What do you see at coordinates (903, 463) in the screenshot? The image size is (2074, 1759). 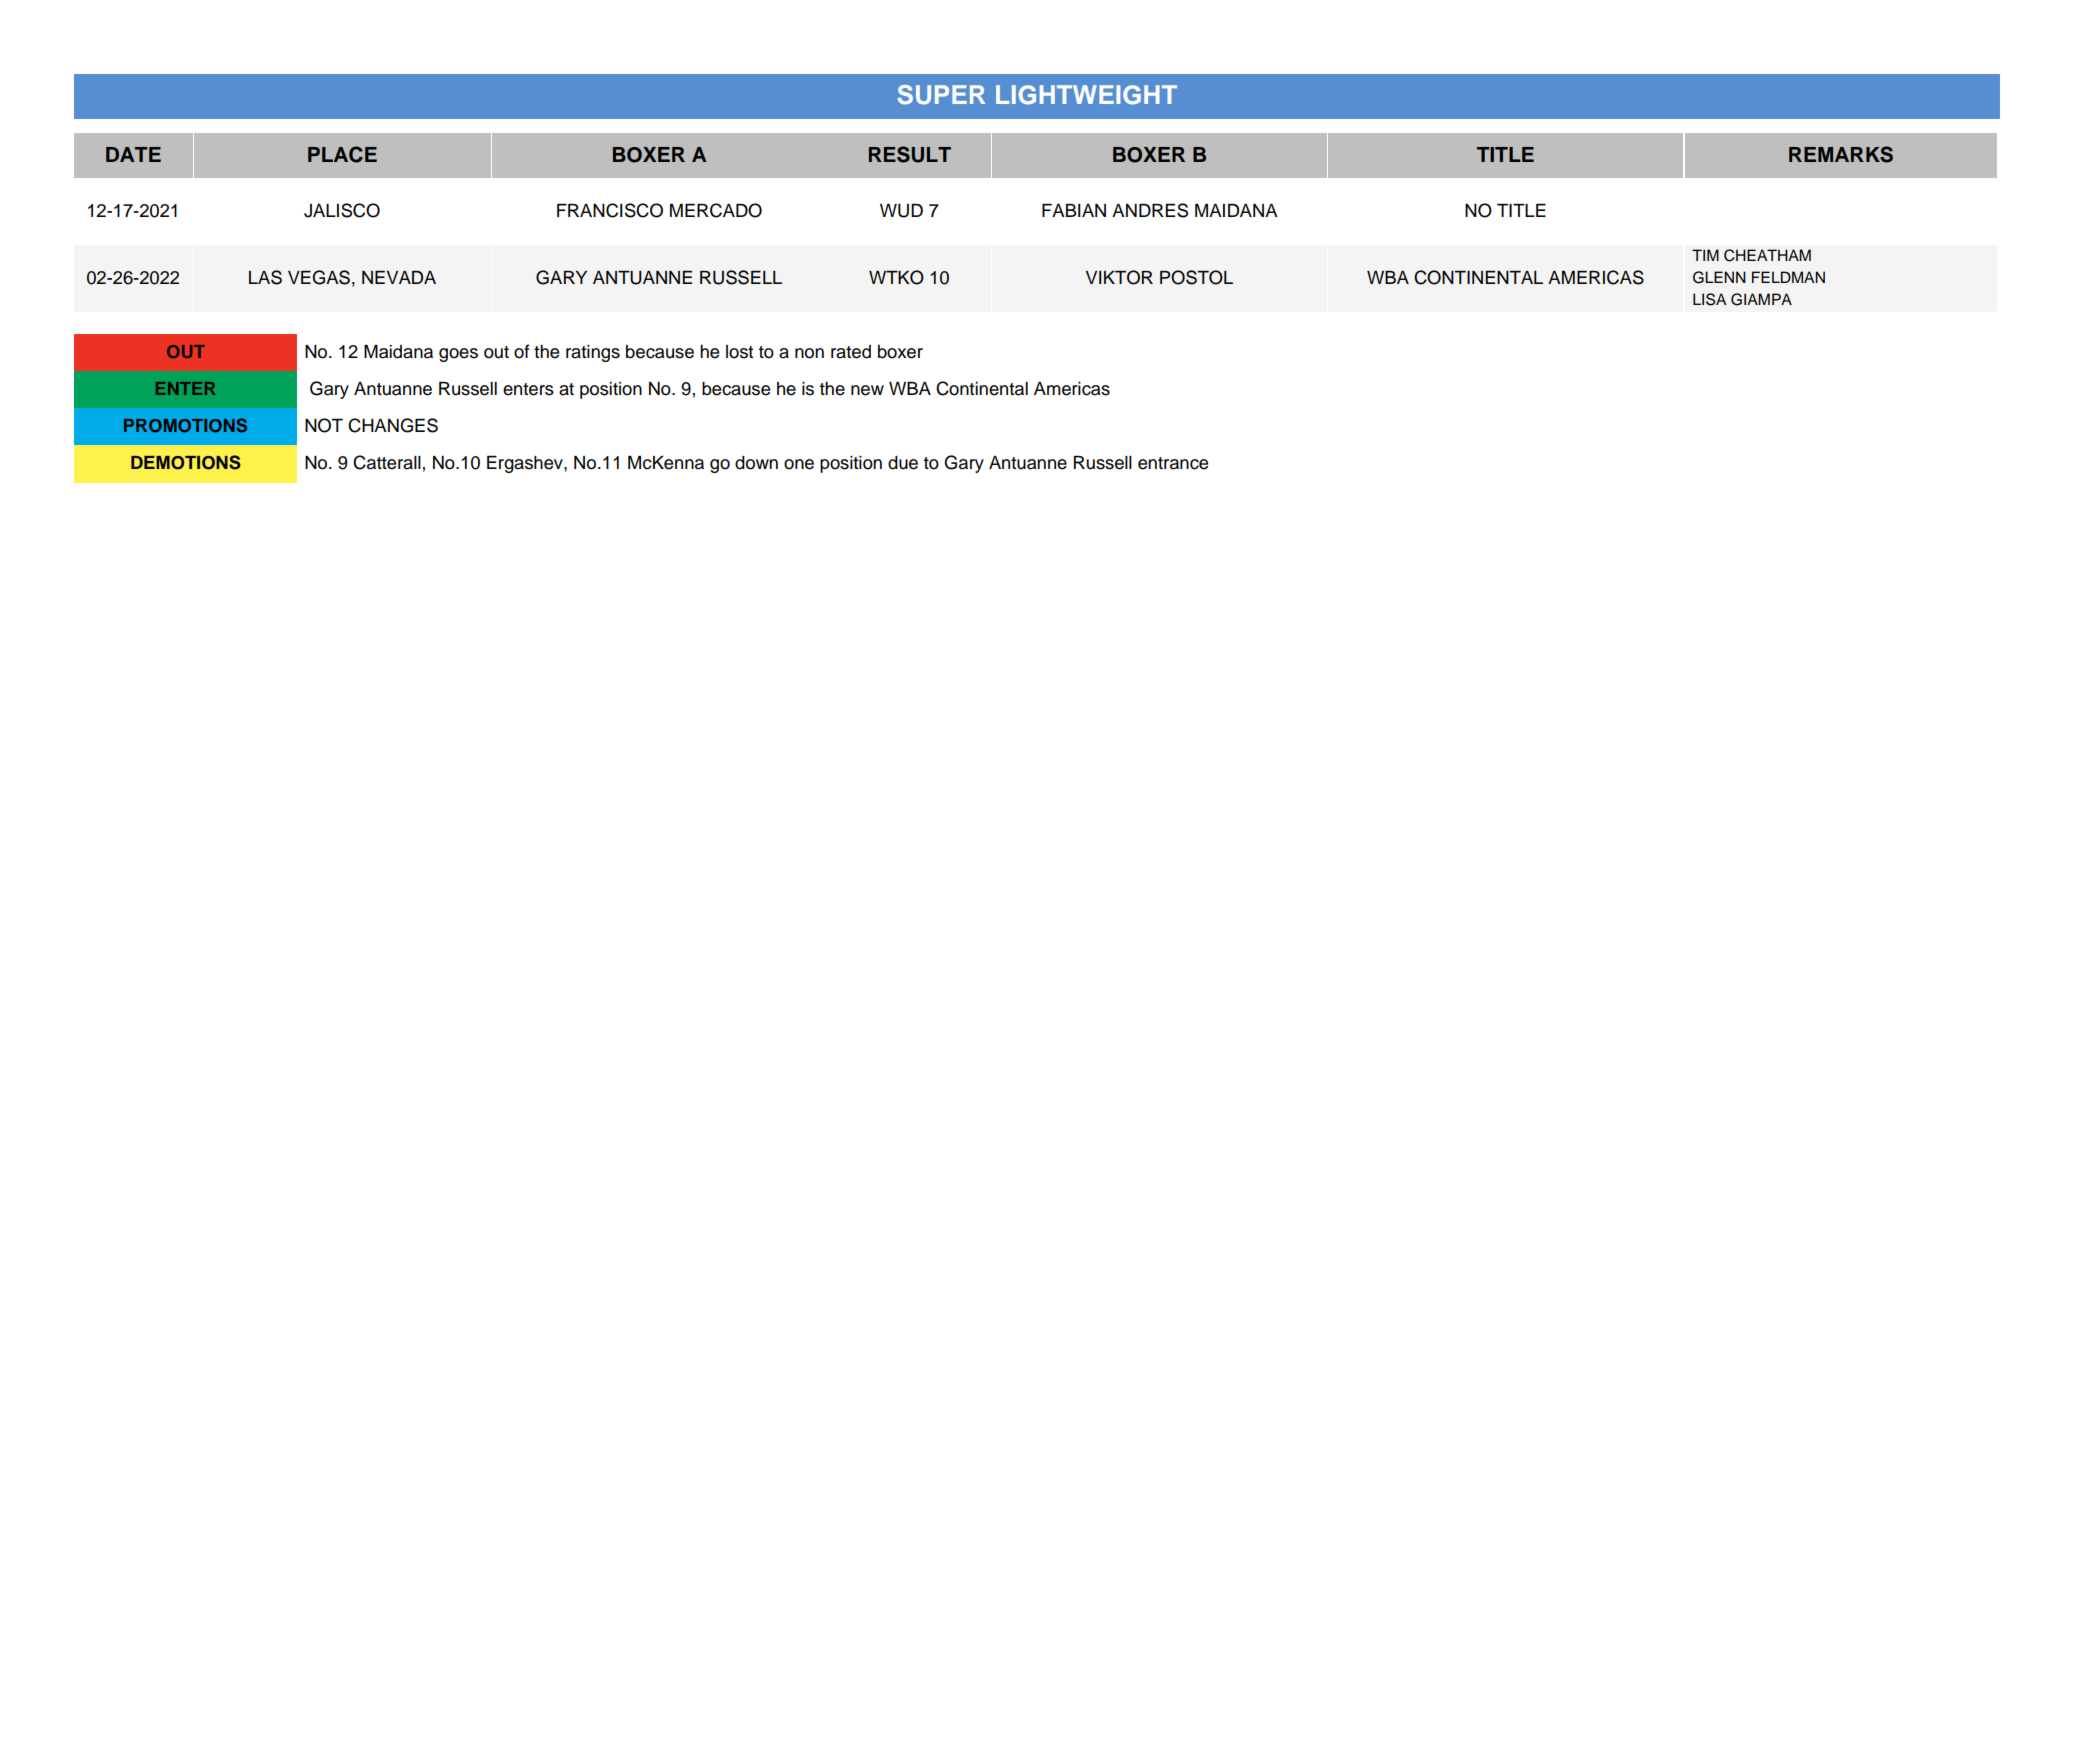 I see `due` at bounding box center [903, 463].
